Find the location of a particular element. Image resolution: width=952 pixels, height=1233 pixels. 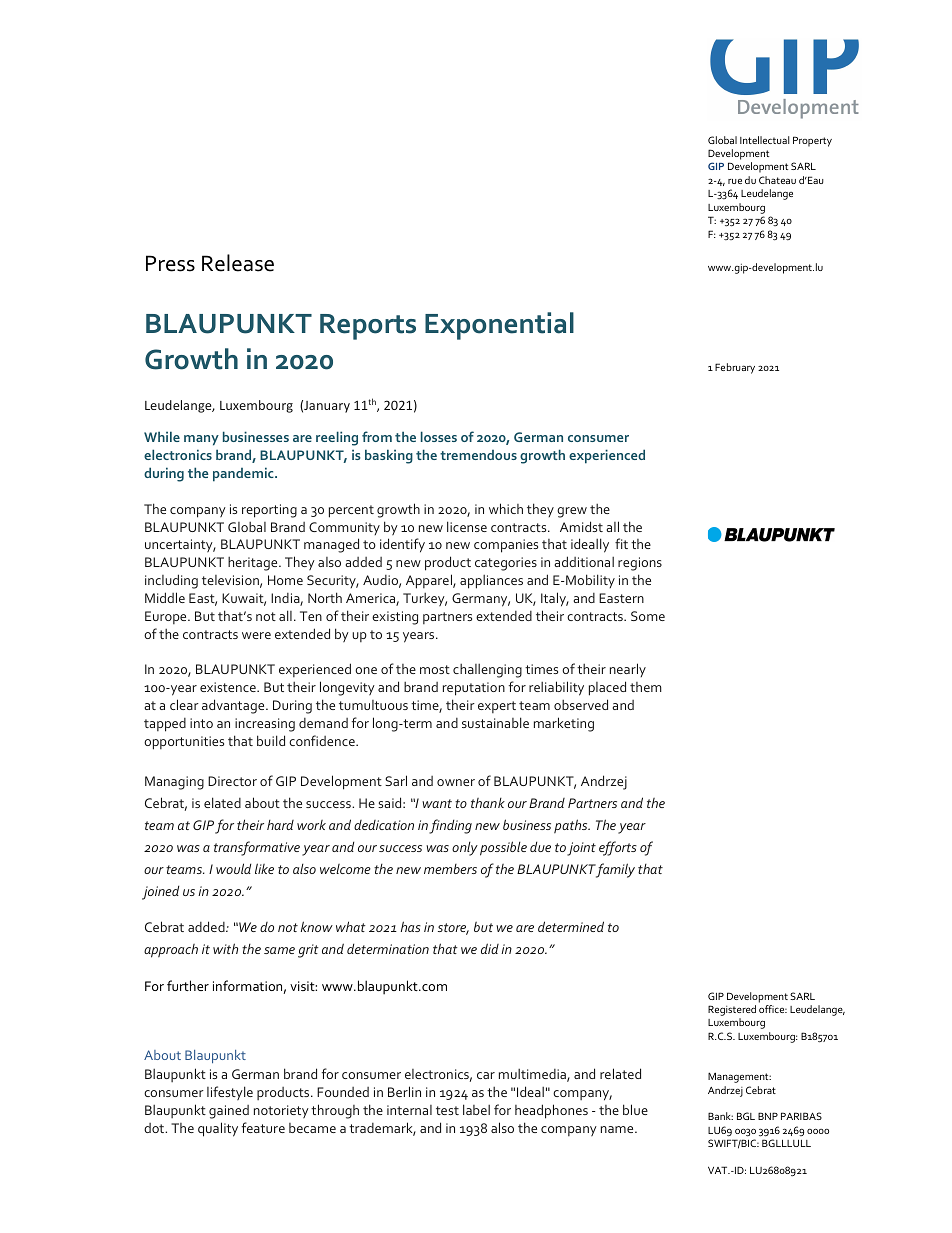

rue is located at coordinates (735, 181).
